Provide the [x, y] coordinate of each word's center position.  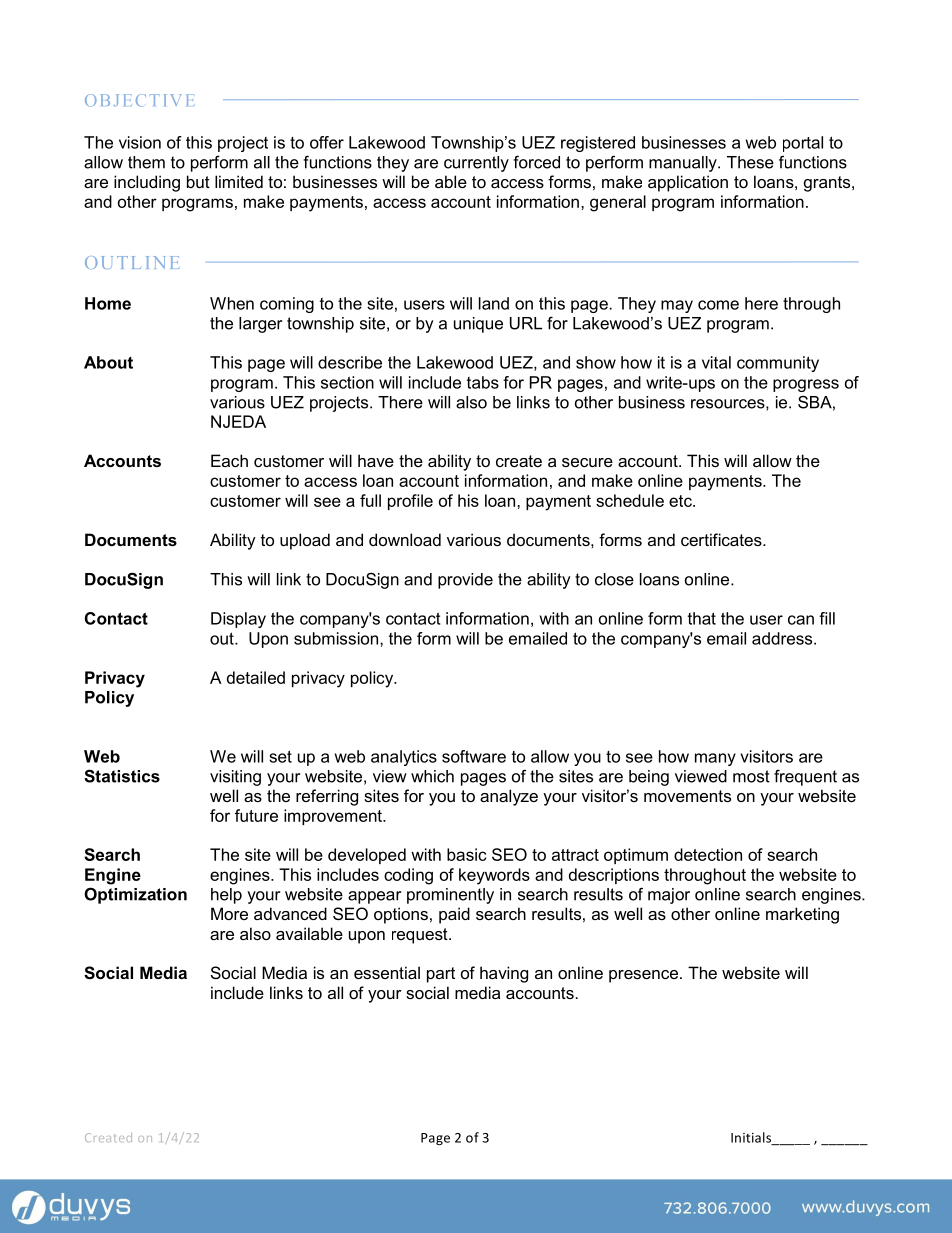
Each [229, 460]
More [229, 913]
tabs [483, 382]
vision [140, 142]
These [750, 162]
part [441, 975]
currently [476, 164]
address [783, 638]
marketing [802, 915]
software [474, 756]
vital [716, 362]
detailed [256, 677]
